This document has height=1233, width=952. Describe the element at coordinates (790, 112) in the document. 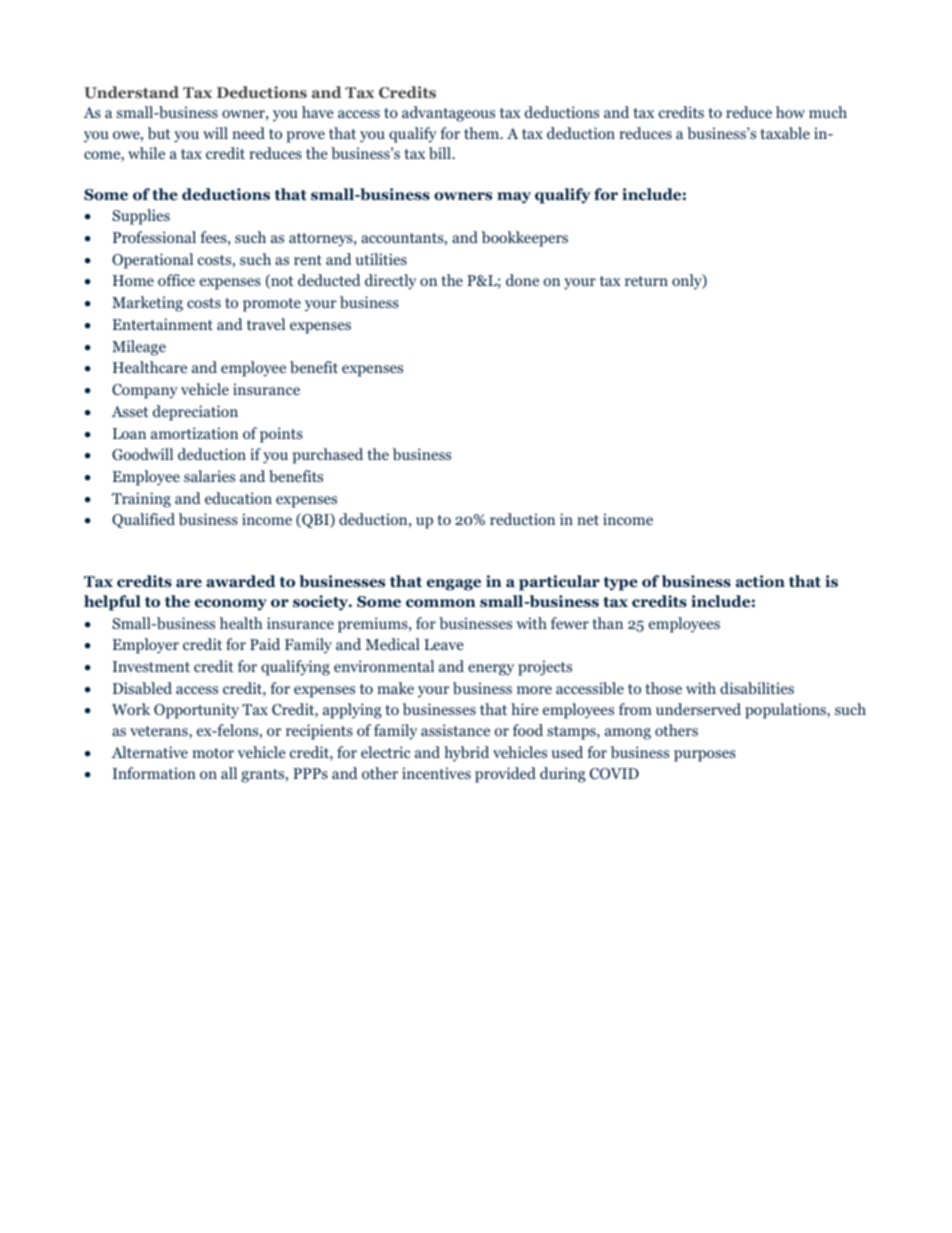

I see `how` at that location.
